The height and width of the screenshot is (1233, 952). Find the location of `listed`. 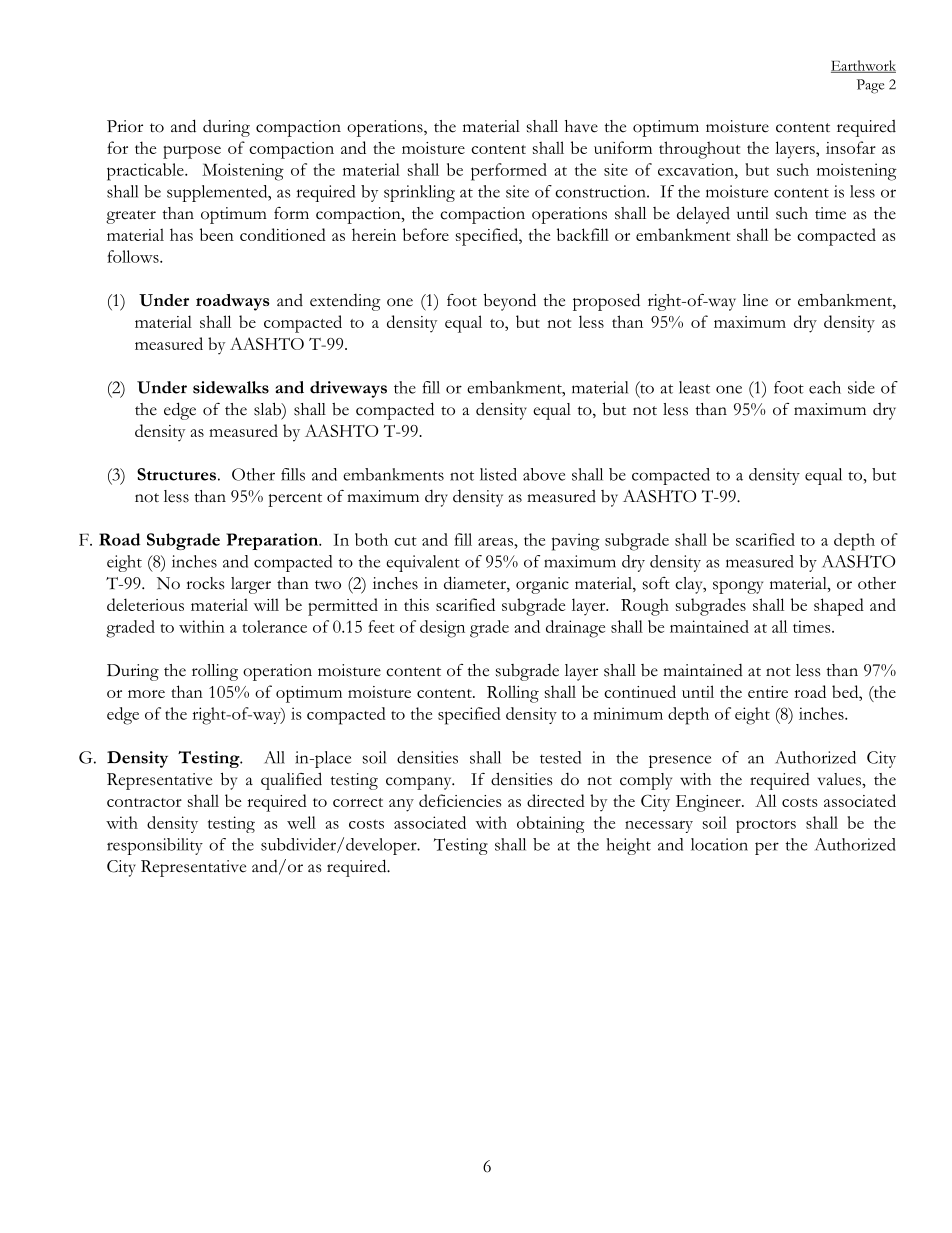

listed is located at coordinates (498, 474).
